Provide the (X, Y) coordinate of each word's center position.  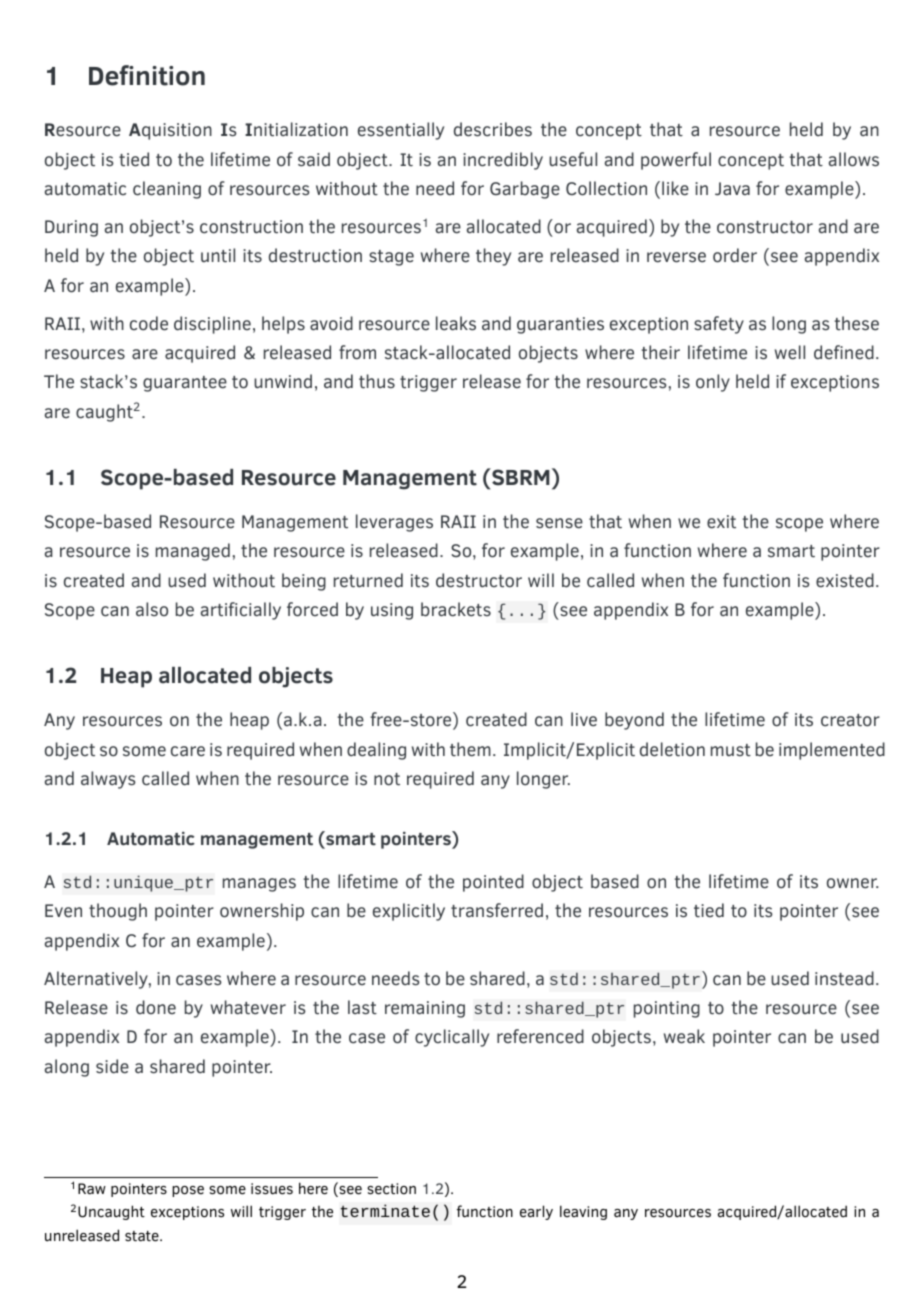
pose (188, 1191)
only (713, 383)
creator (850, 720)
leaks (456, 323)
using (392, 611)
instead (844, 978)
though (118, 912)
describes (493, 129)
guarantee (185, 384)
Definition (147, 75)
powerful (676, 161)
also (152, 609)
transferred (497, 910)
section (391, 1189)
